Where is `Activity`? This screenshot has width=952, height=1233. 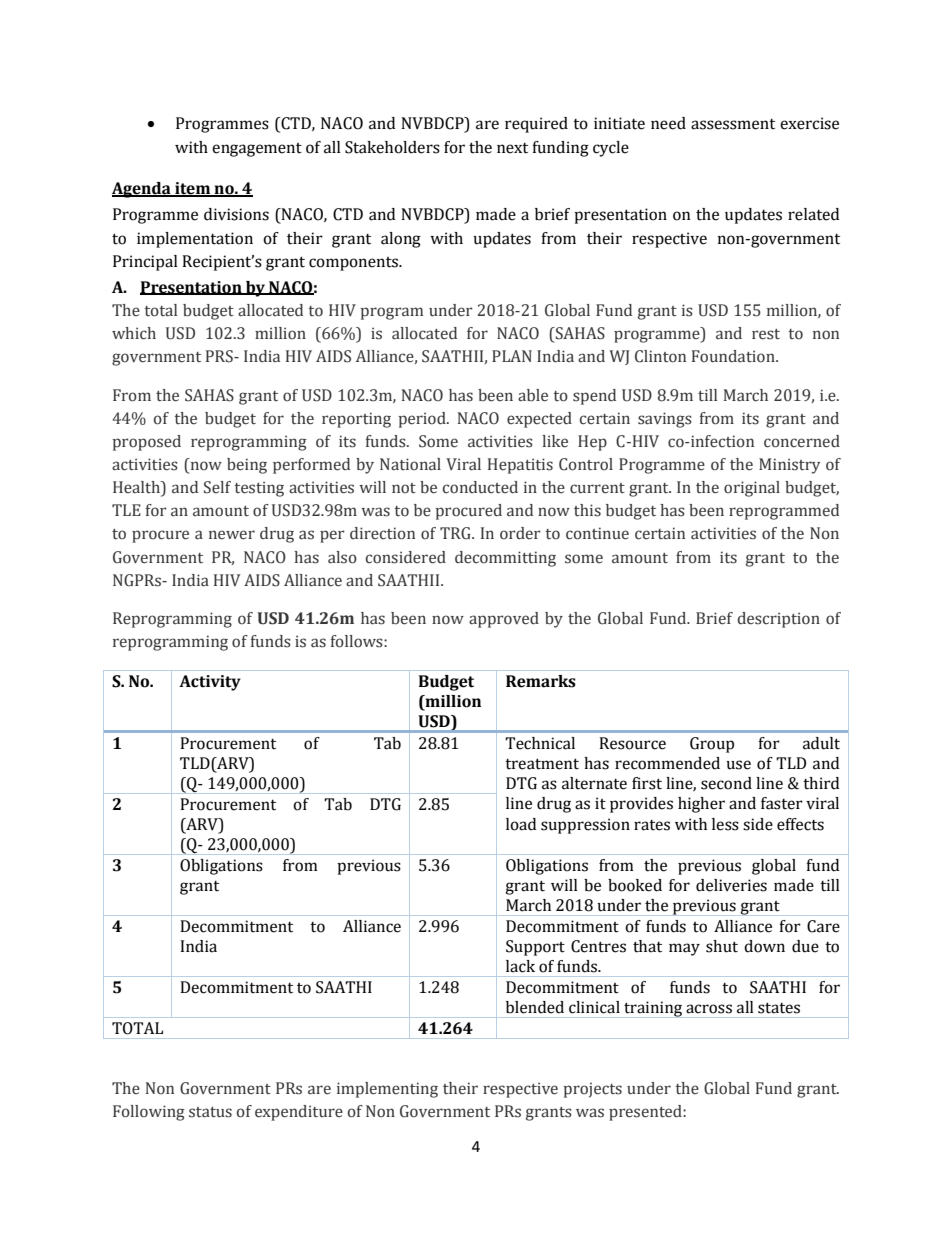
Activity is located at coordinates (210, 683).
